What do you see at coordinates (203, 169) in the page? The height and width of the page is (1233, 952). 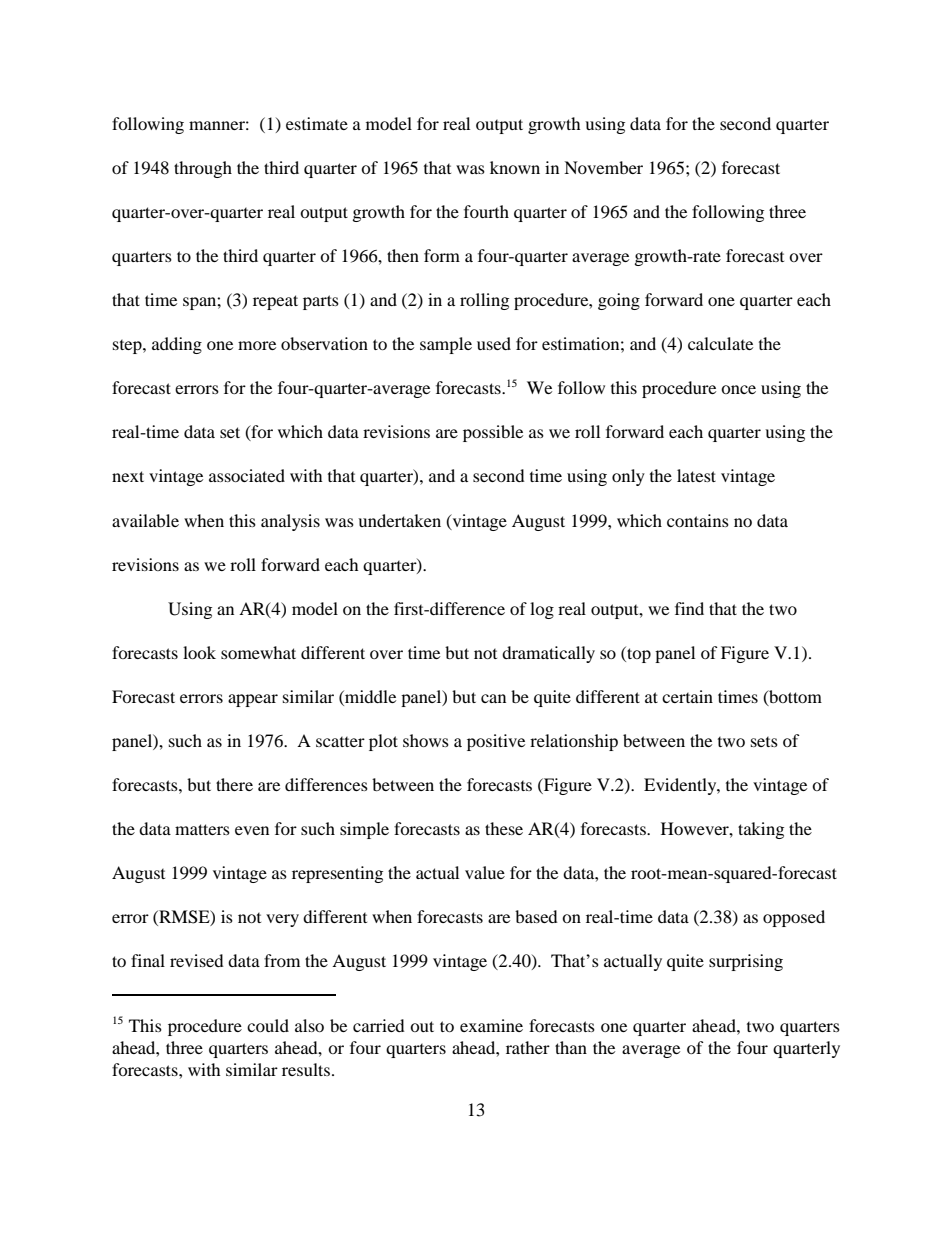 I see `through` at bounding box center [203, 169].
